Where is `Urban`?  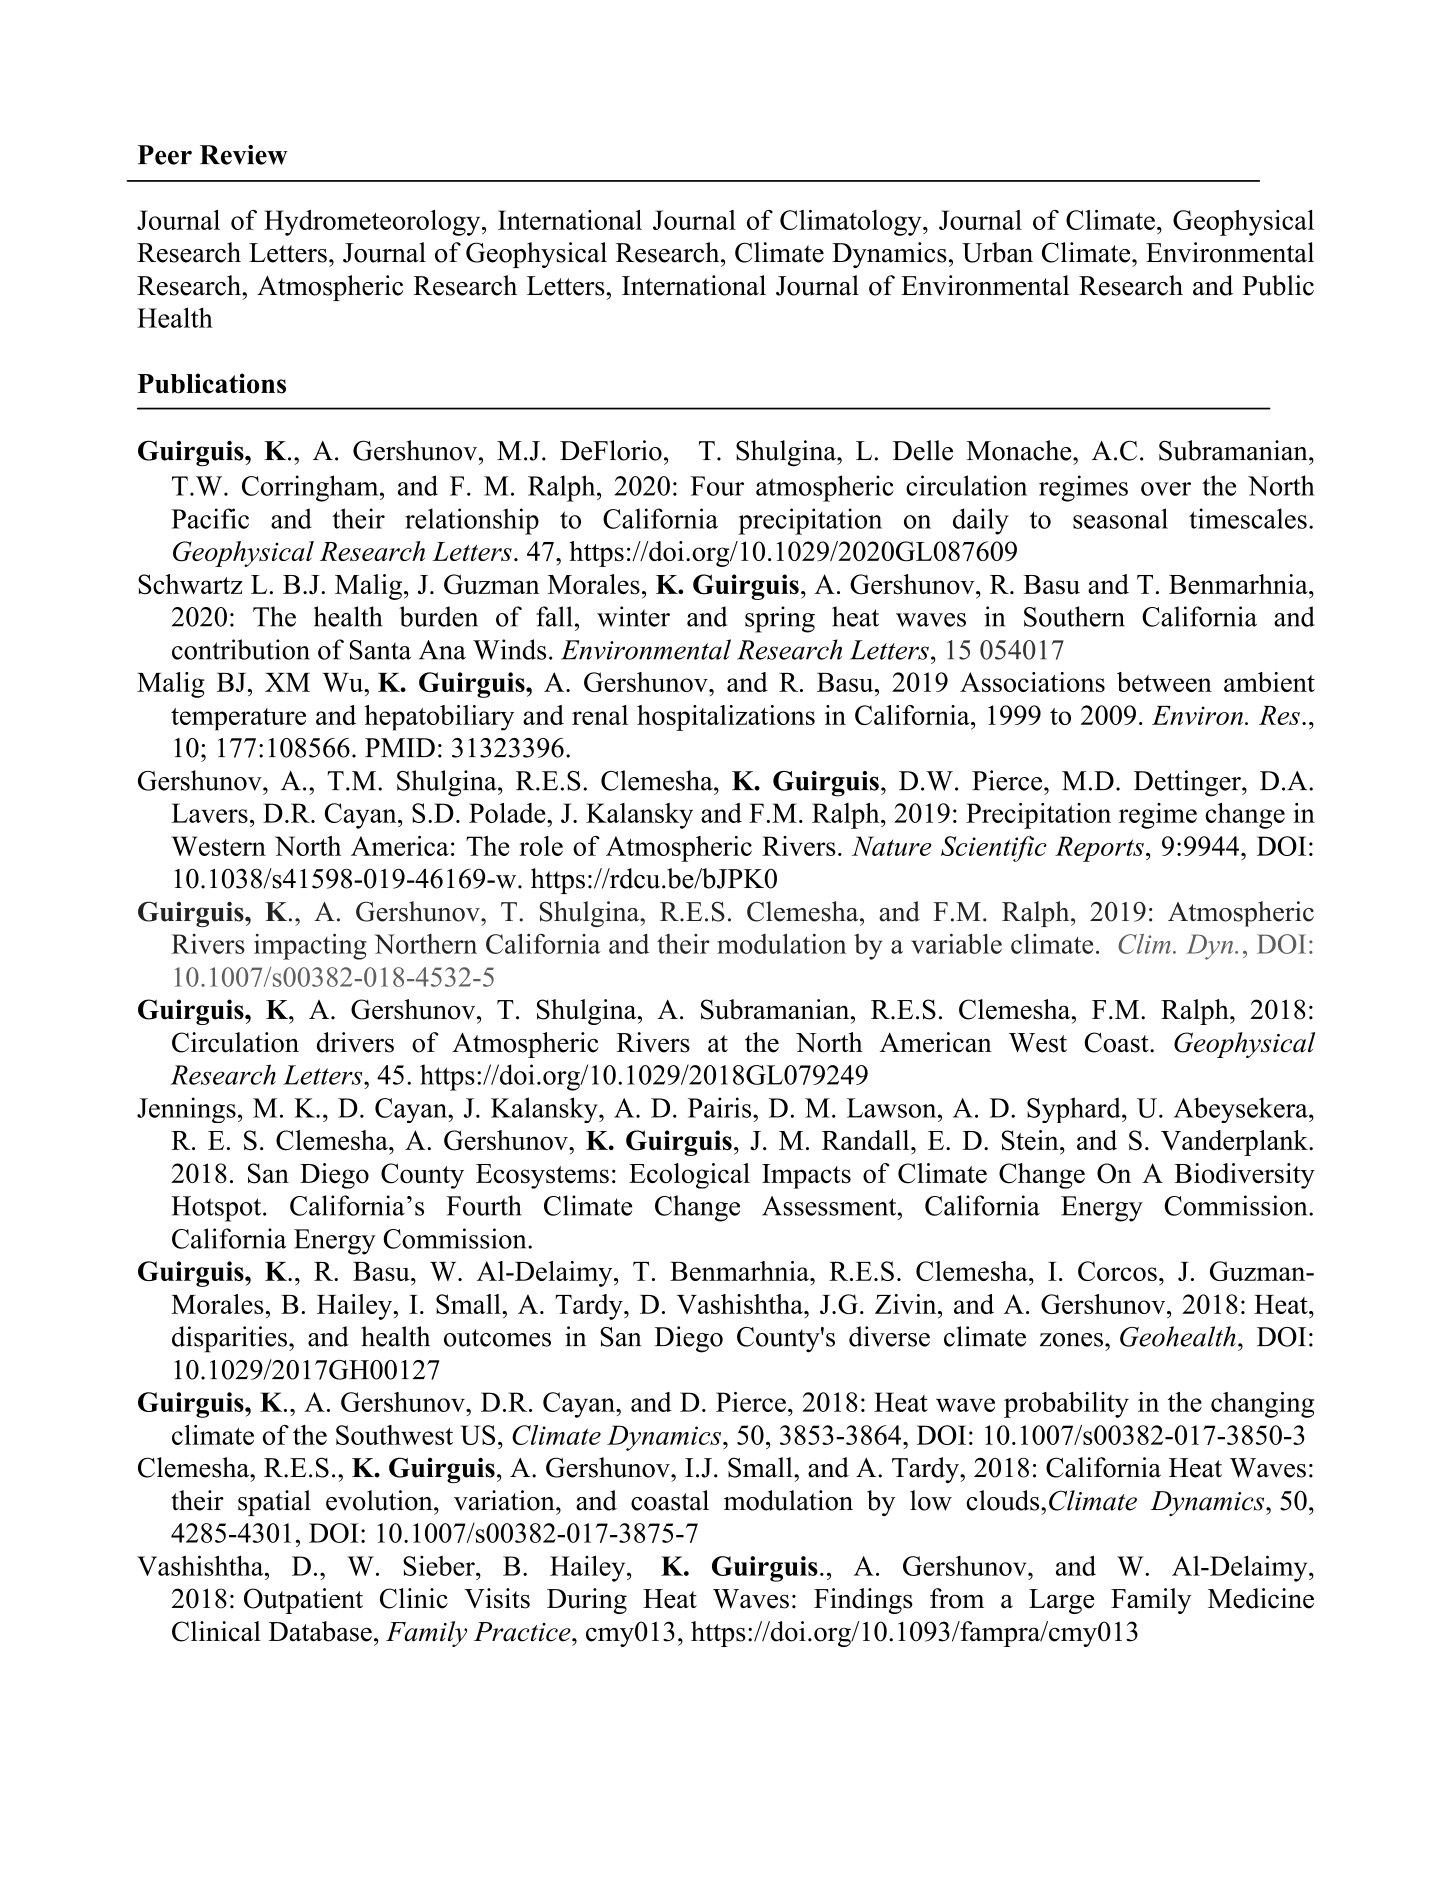 Urban is located at coordinates (997, 252).
